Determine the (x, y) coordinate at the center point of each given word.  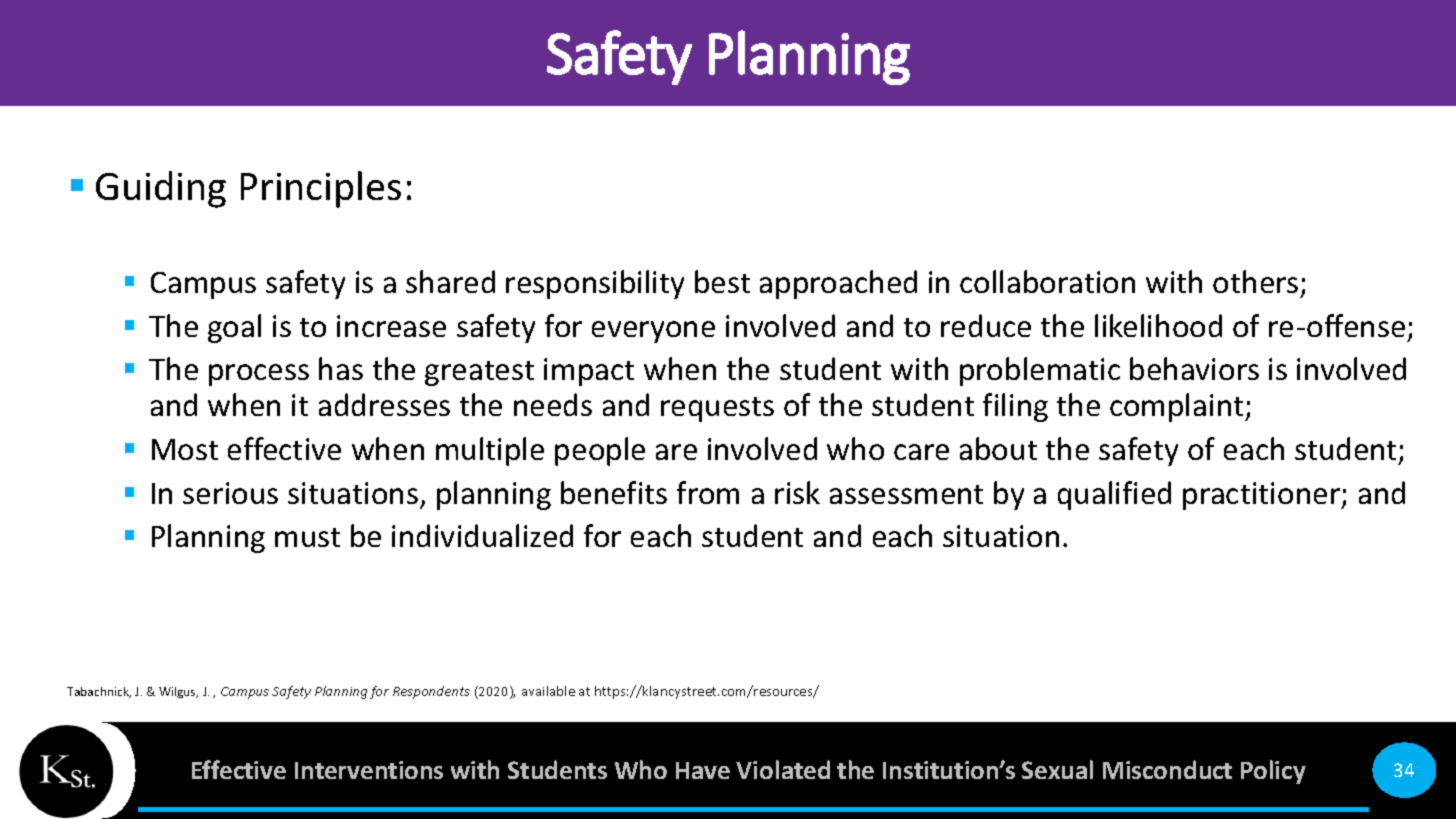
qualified (1114, 495)
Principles (321, 189)
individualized (482, 535)
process (259, 375)
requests (717, 409)
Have (703, 770)
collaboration (1047, 281)
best (722, 281)
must (307, 537)
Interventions (369, 770)
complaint (1178, 407)
